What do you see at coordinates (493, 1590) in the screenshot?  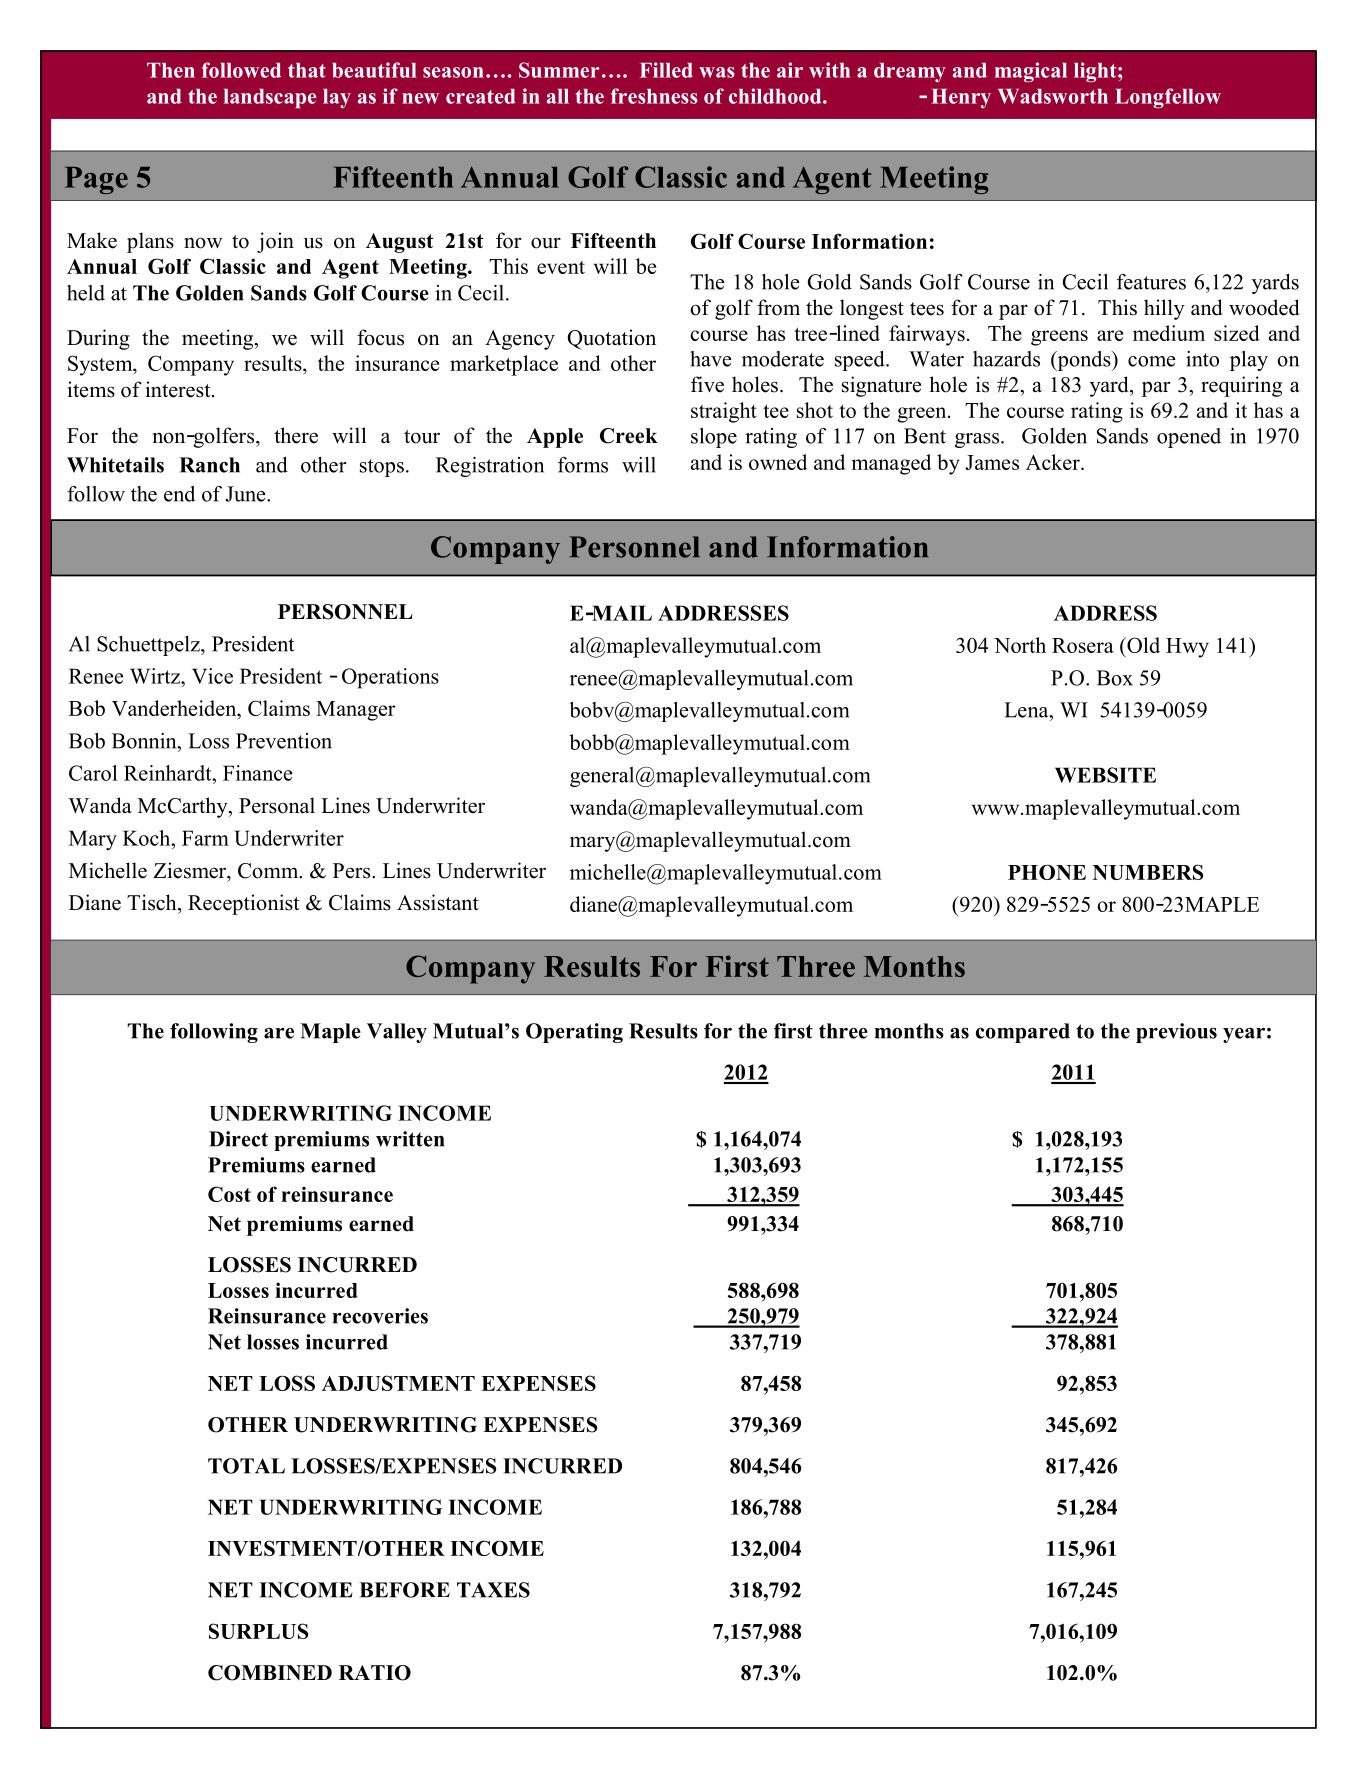 I see `TAXES` at bounding box center [493, 1590].
